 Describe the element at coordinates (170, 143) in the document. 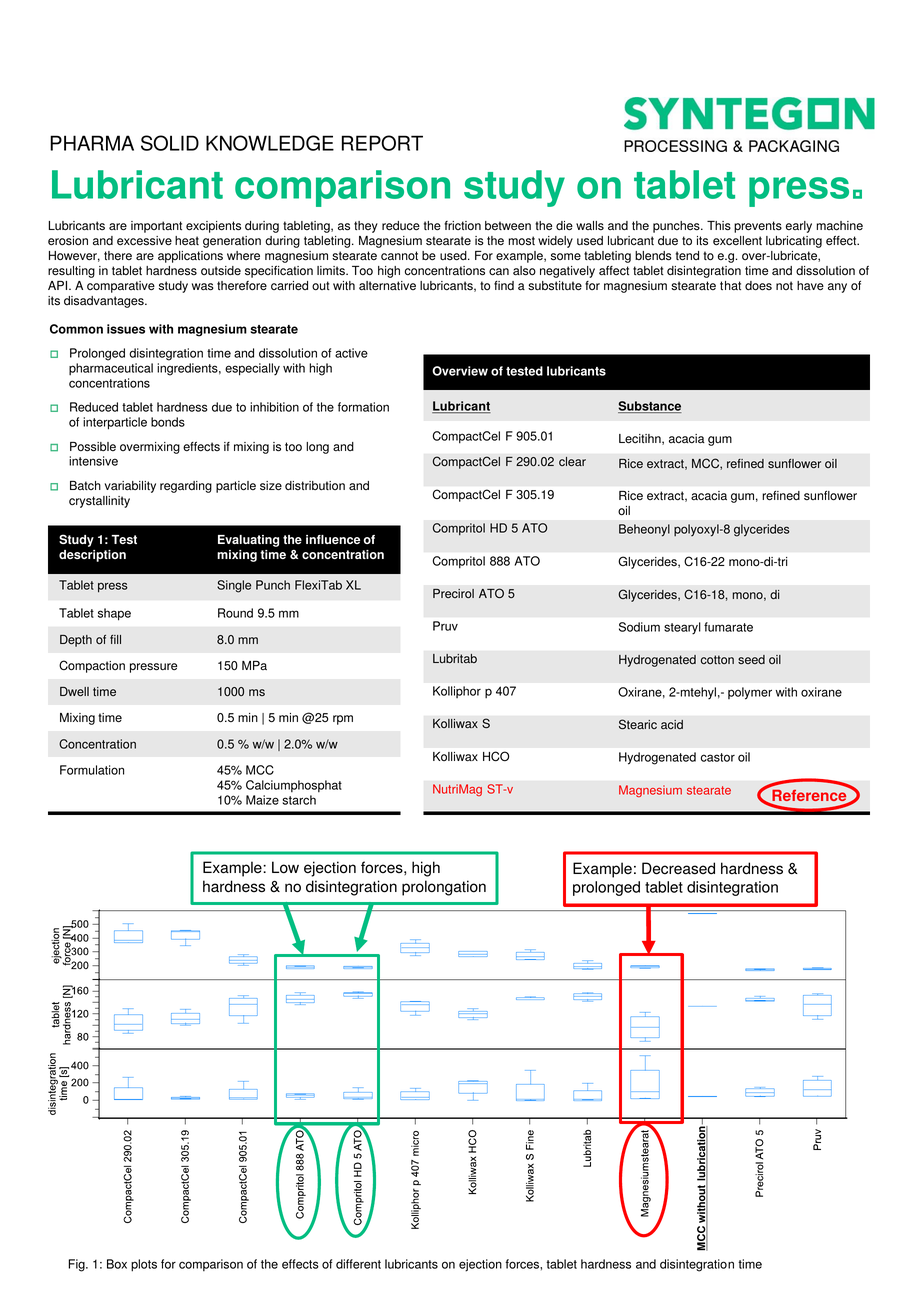

I see `SOLID` at that location.
